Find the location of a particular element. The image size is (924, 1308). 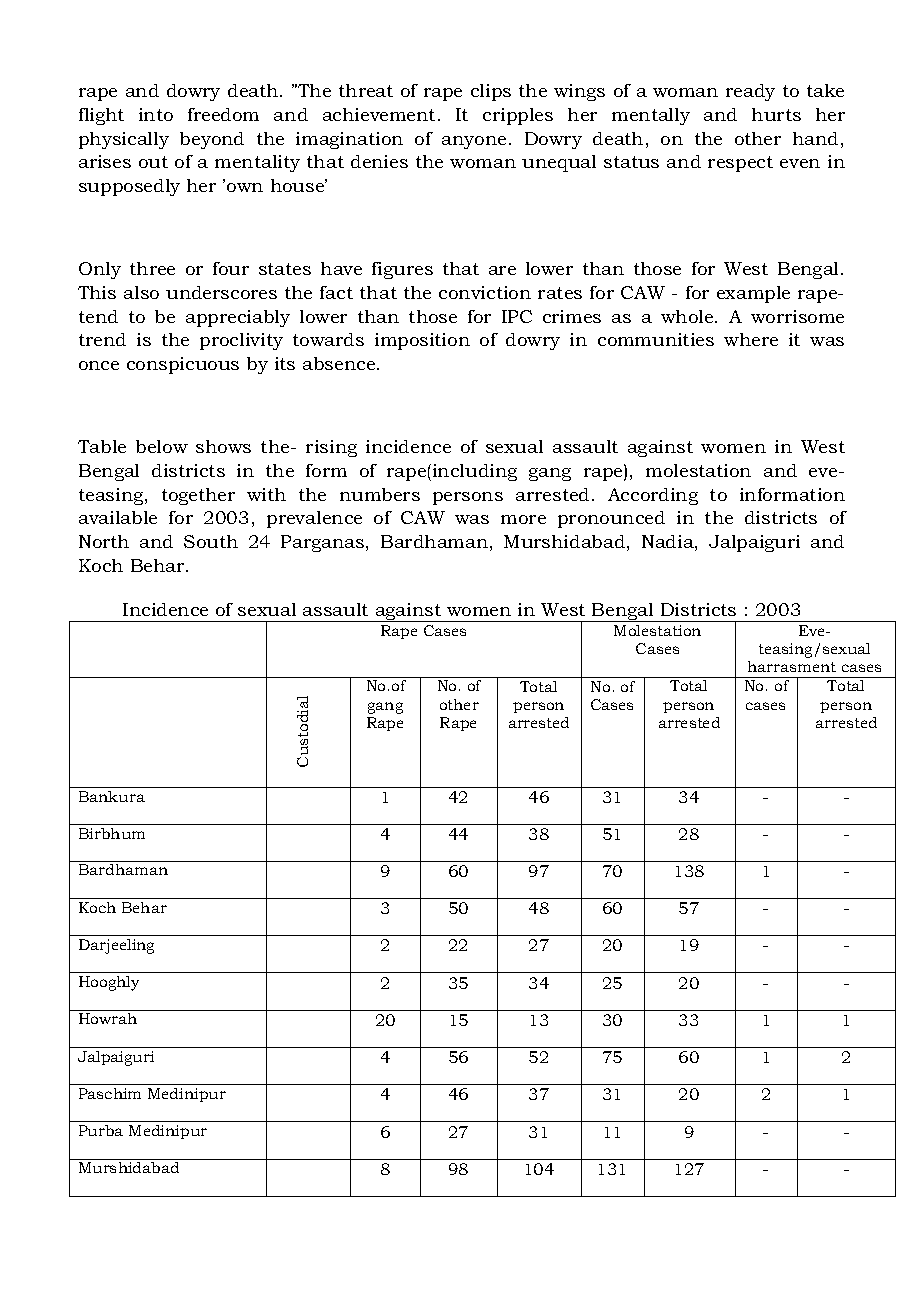

below is located at coordinates (162, 446).
